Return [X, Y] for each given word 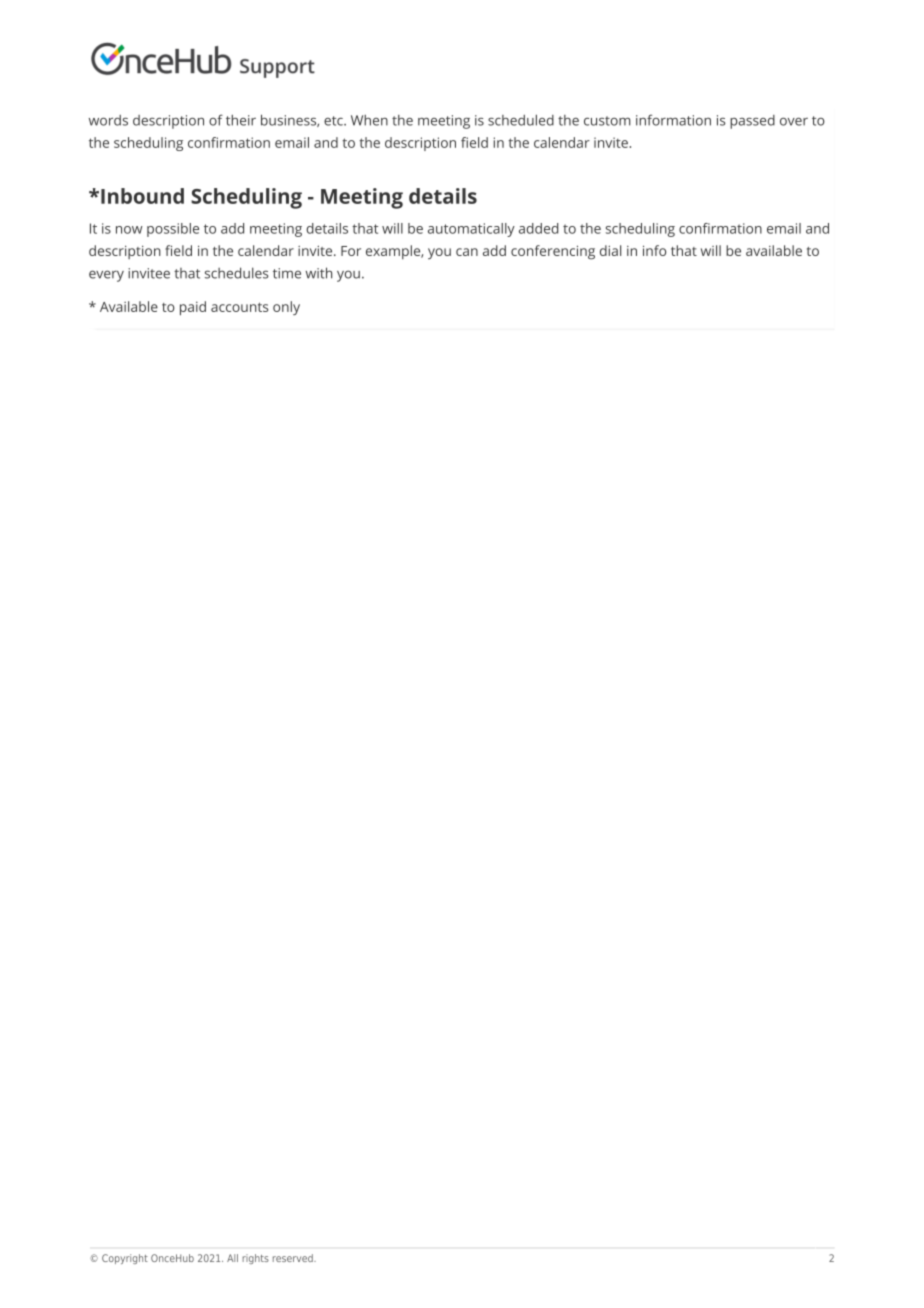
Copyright [125, 1259]
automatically [471, 230]
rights [255, 1259]
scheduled [521, 120]
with [319, 273]
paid [193, 308]
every [106, 276]
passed [752, 122]
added [539, 228]
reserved [294, 1258]
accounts [239, 307]
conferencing [553, 252]
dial [610, 250]
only [286, 308]
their [241, 120]
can [467, 252]
